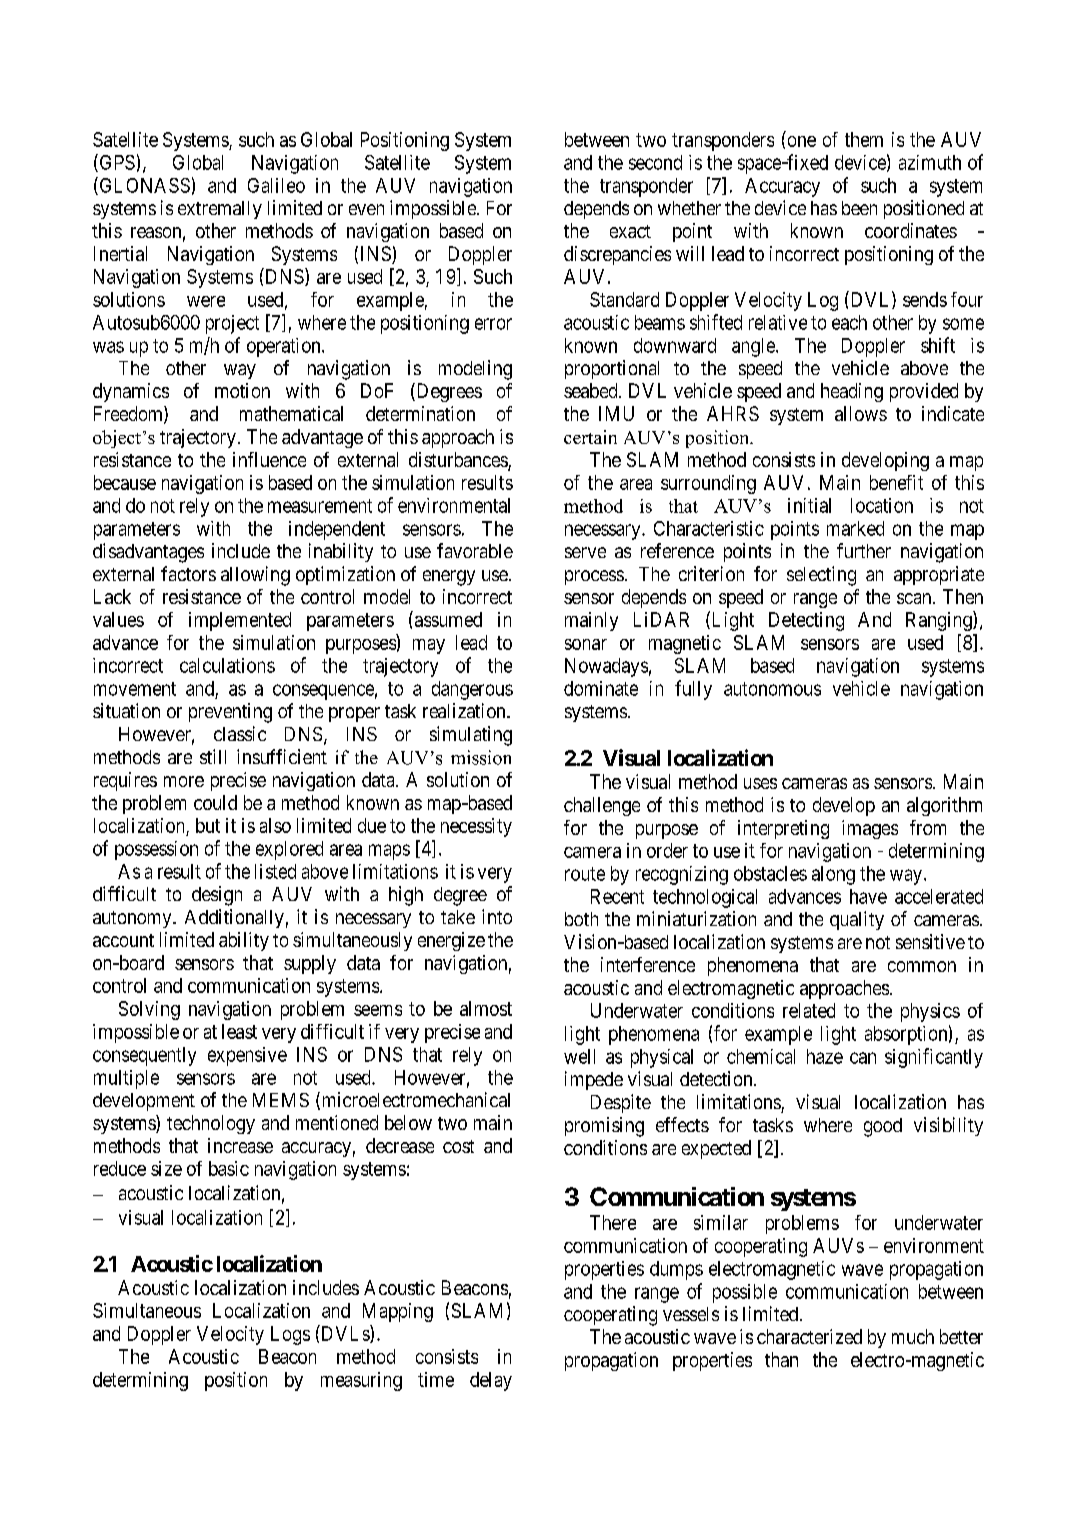 The image size is (1076, 1522). I want to click on images, so click(870, 829).
